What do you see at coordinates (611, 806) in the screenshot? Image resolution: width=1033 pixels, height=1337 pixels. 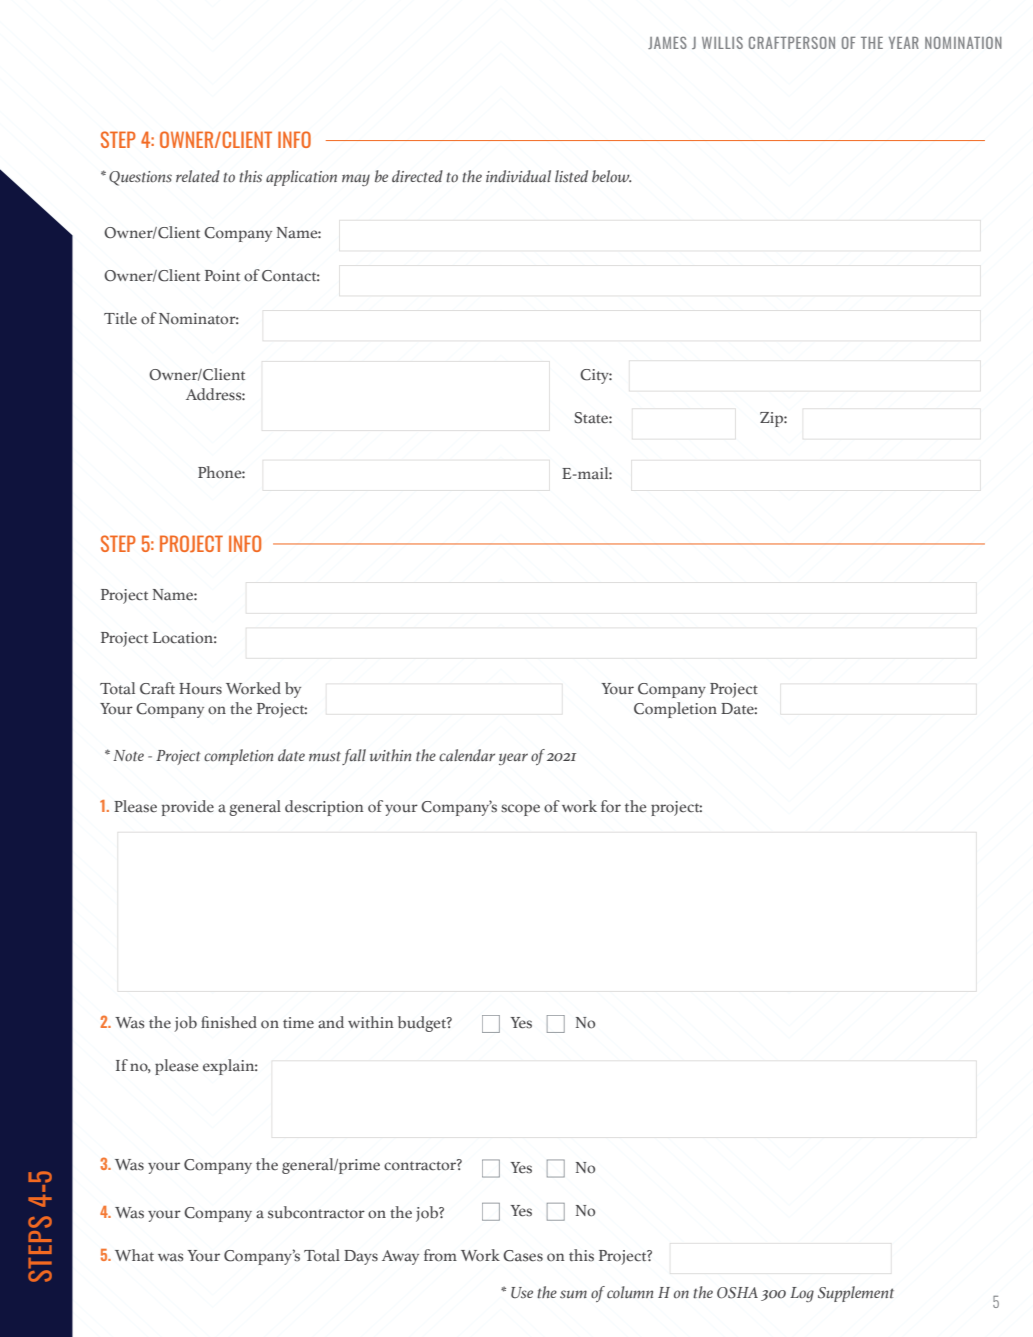 I see `for` at bounding box center [611, 806].
